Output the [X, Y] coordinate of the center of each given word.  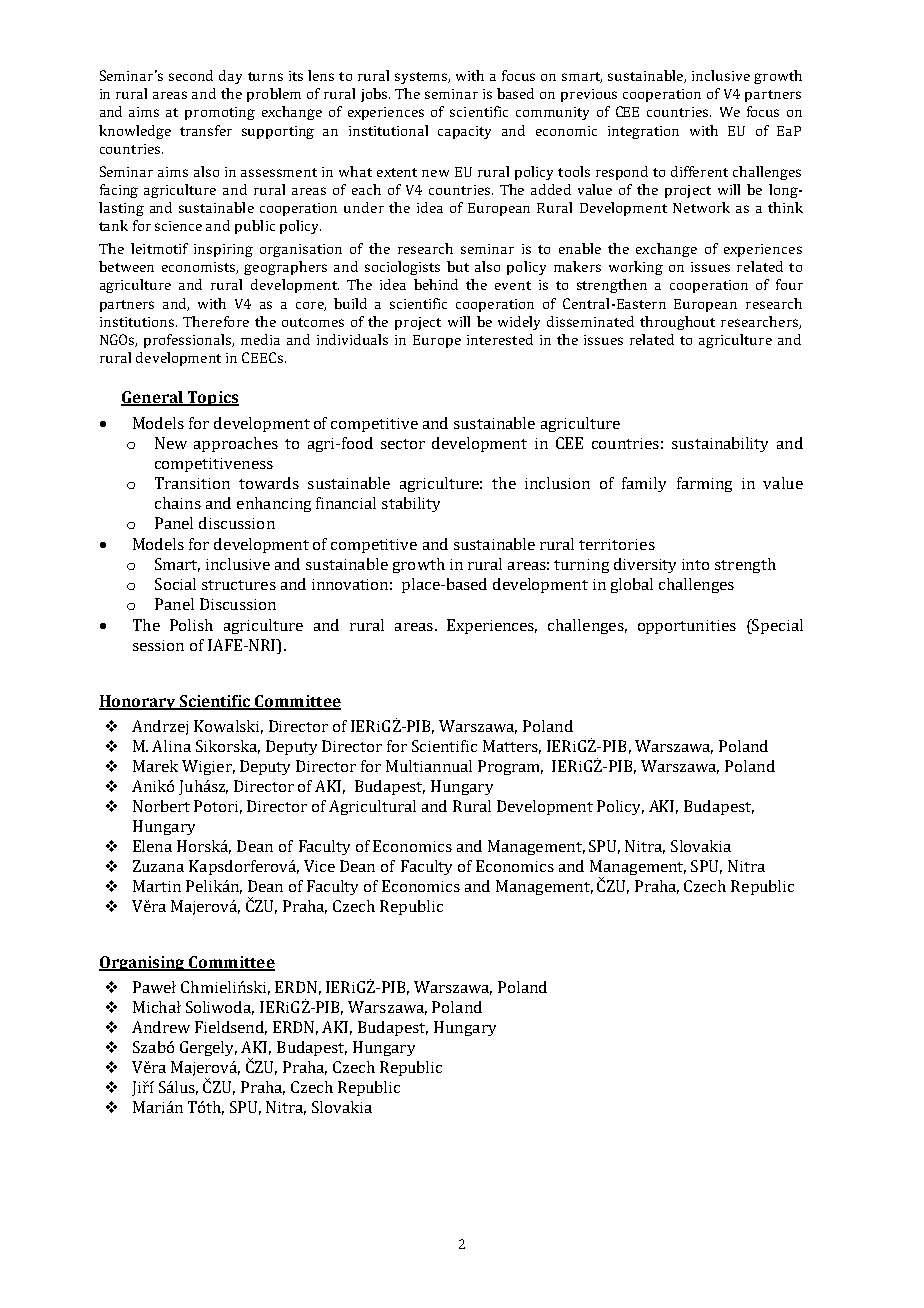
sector [403, 444]
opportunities [687, 627]
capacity [464, 132]
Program [510, 767]
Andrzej [160, 727]
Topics [212, 398]
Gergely [208, 1048]
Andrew [161, 1027]
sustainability [720, 444]
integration [643, 132]
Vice [319, 866]
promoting [220, 113]
